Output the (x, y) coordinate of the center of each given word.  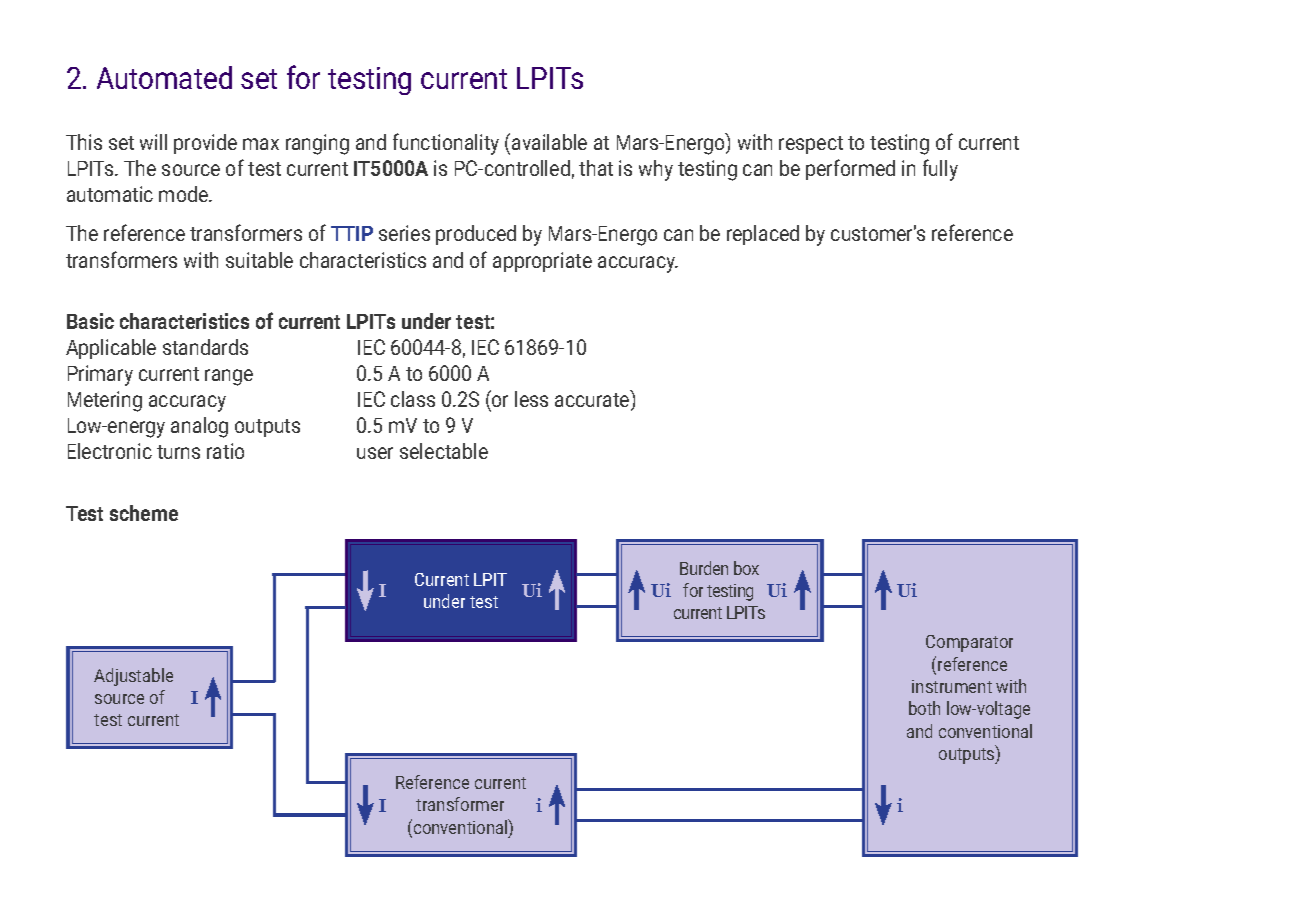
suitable (259, 260)
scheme (144, 513)
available (549, 142)
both (924, 708)
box (746, 568)
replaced (763, 235)
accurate (593, 400)
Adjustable (133, 677)
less (531, 399)
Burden (704, 568)
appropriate (542, 262)
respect (811, 145)
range (229, 377)
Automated (164, 77)
